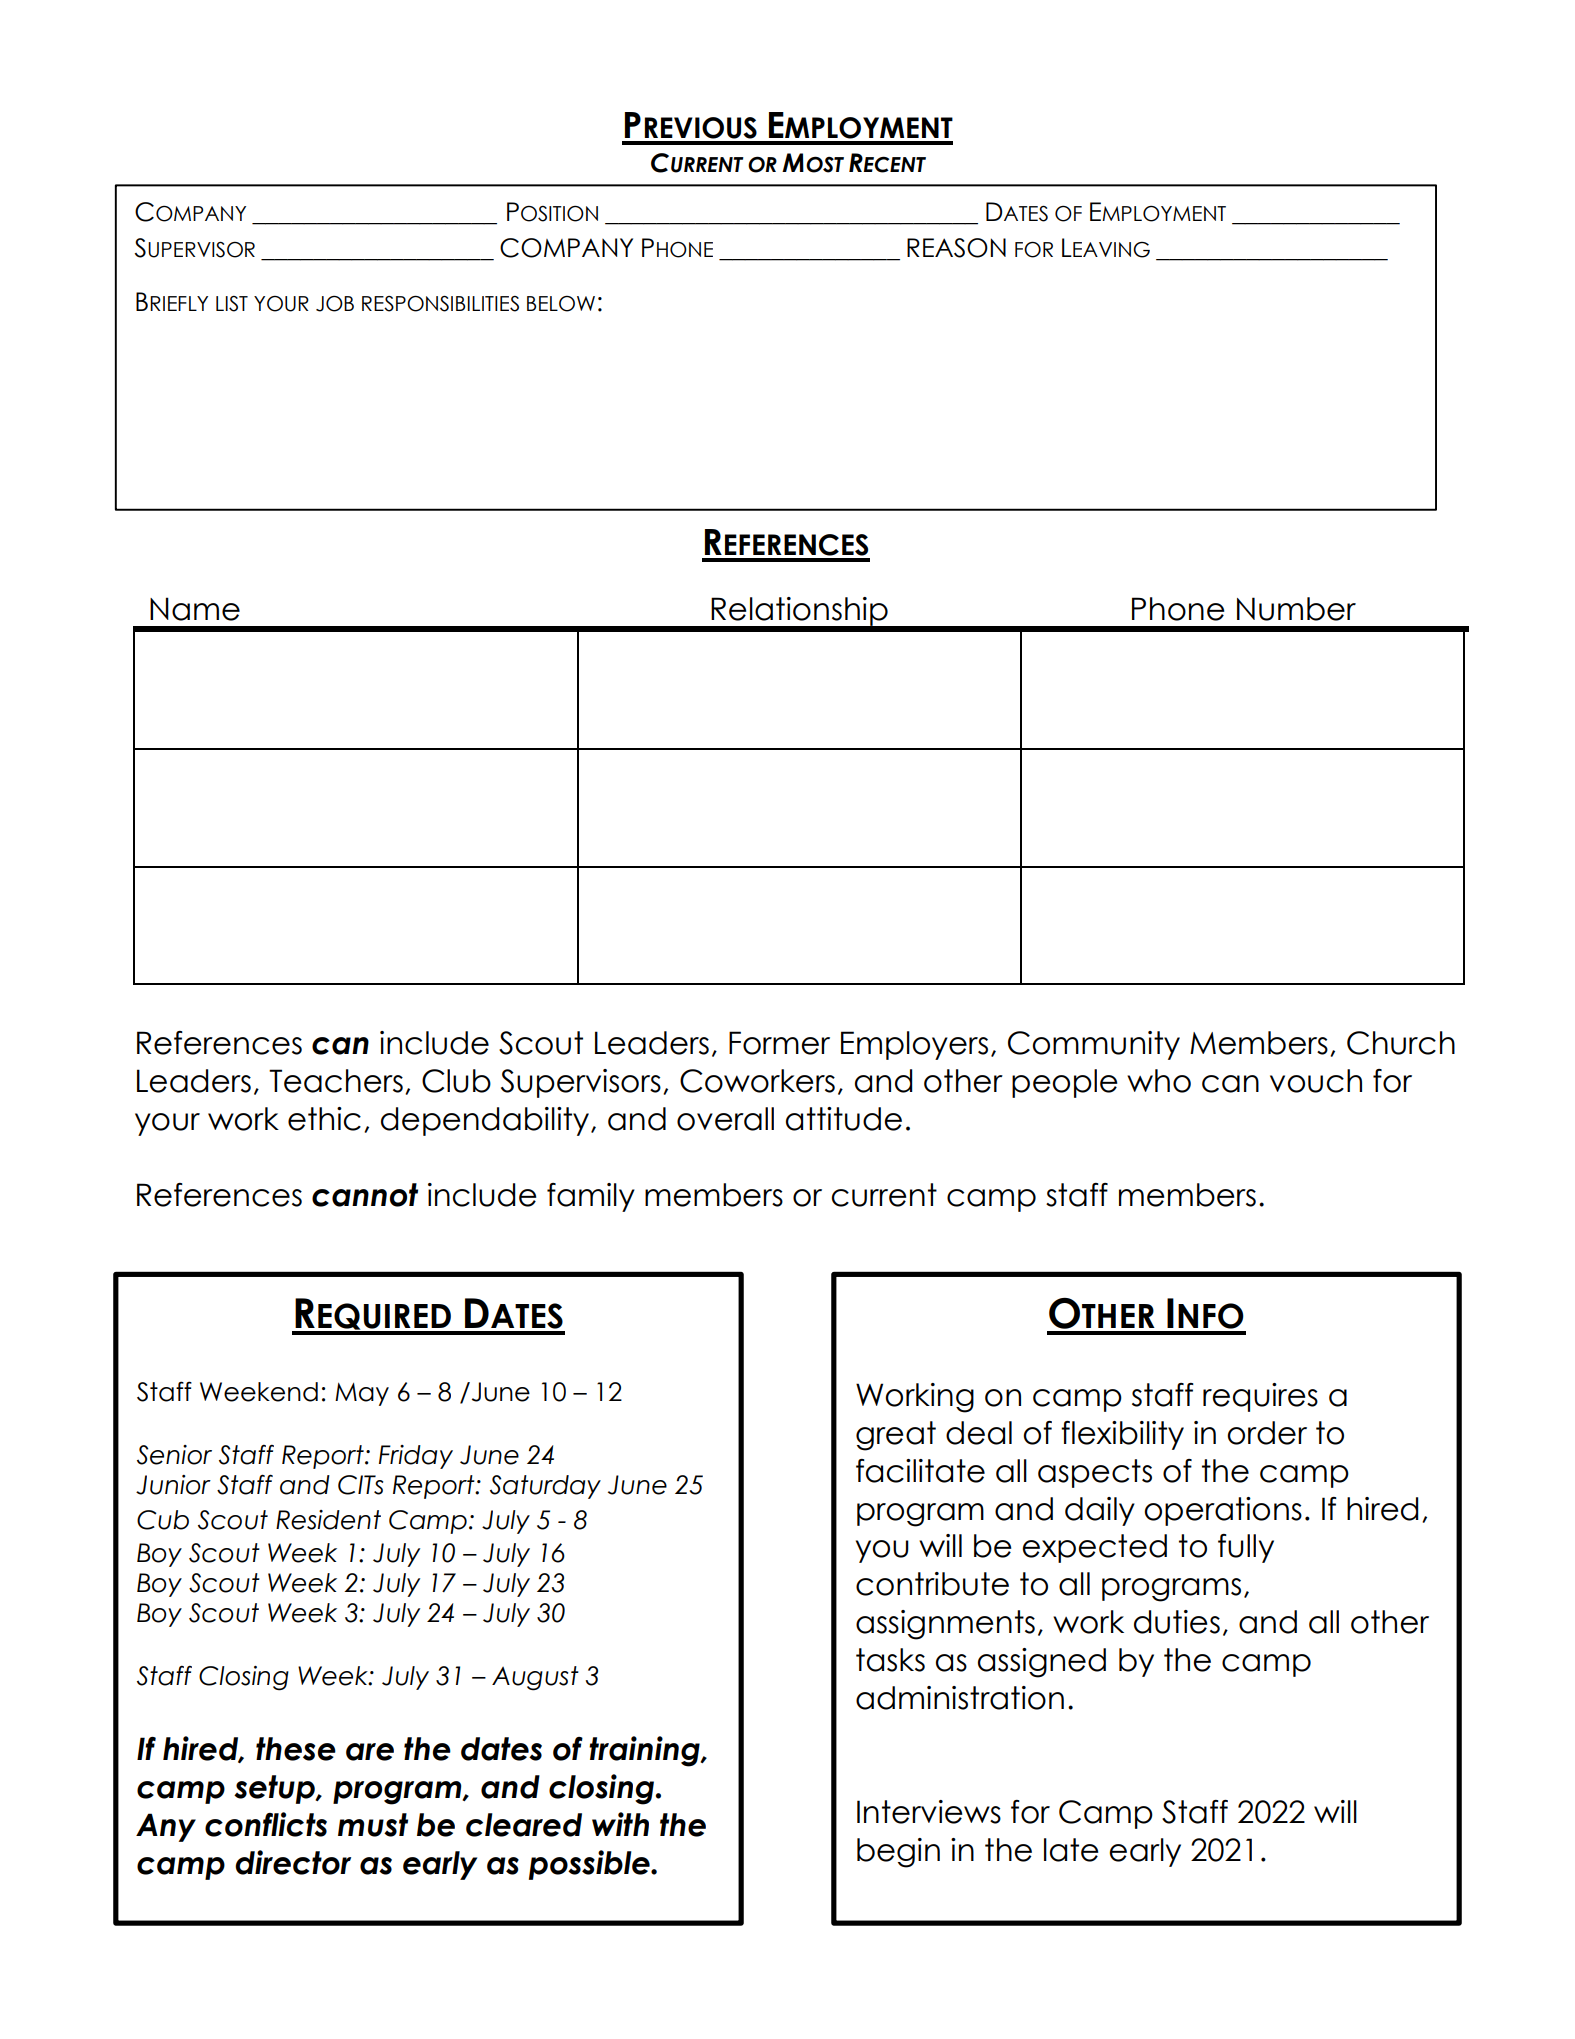  Describe the element at coordinates (896, 1436) in the screenshot. I see `great` at that location.
